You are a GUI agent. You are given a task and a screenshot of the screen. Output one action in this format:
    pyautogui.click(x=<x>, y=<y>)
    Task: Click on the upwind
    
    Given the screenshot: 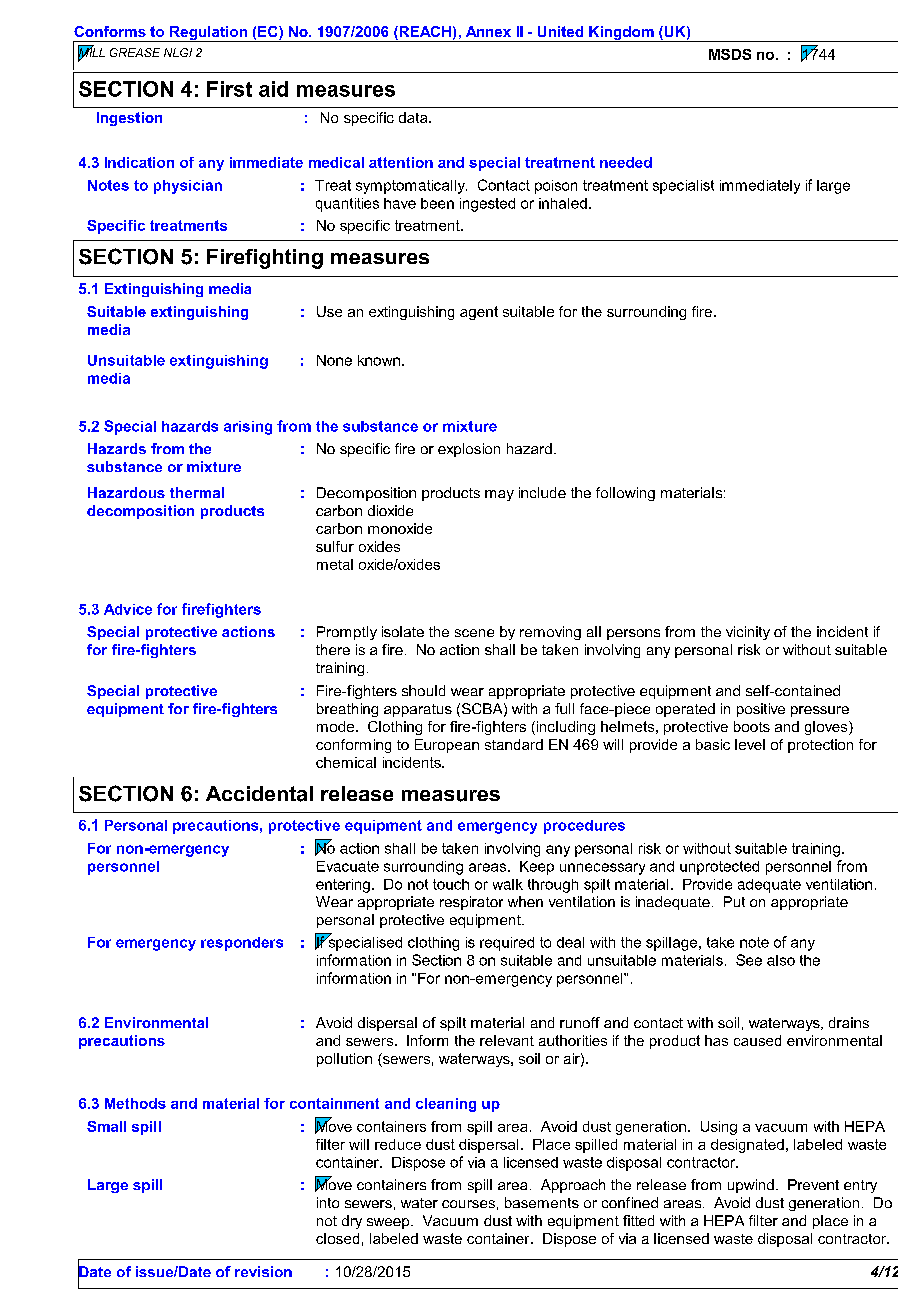 What is the action you would take?
    pyautogui.click(x=751, y=1186)
